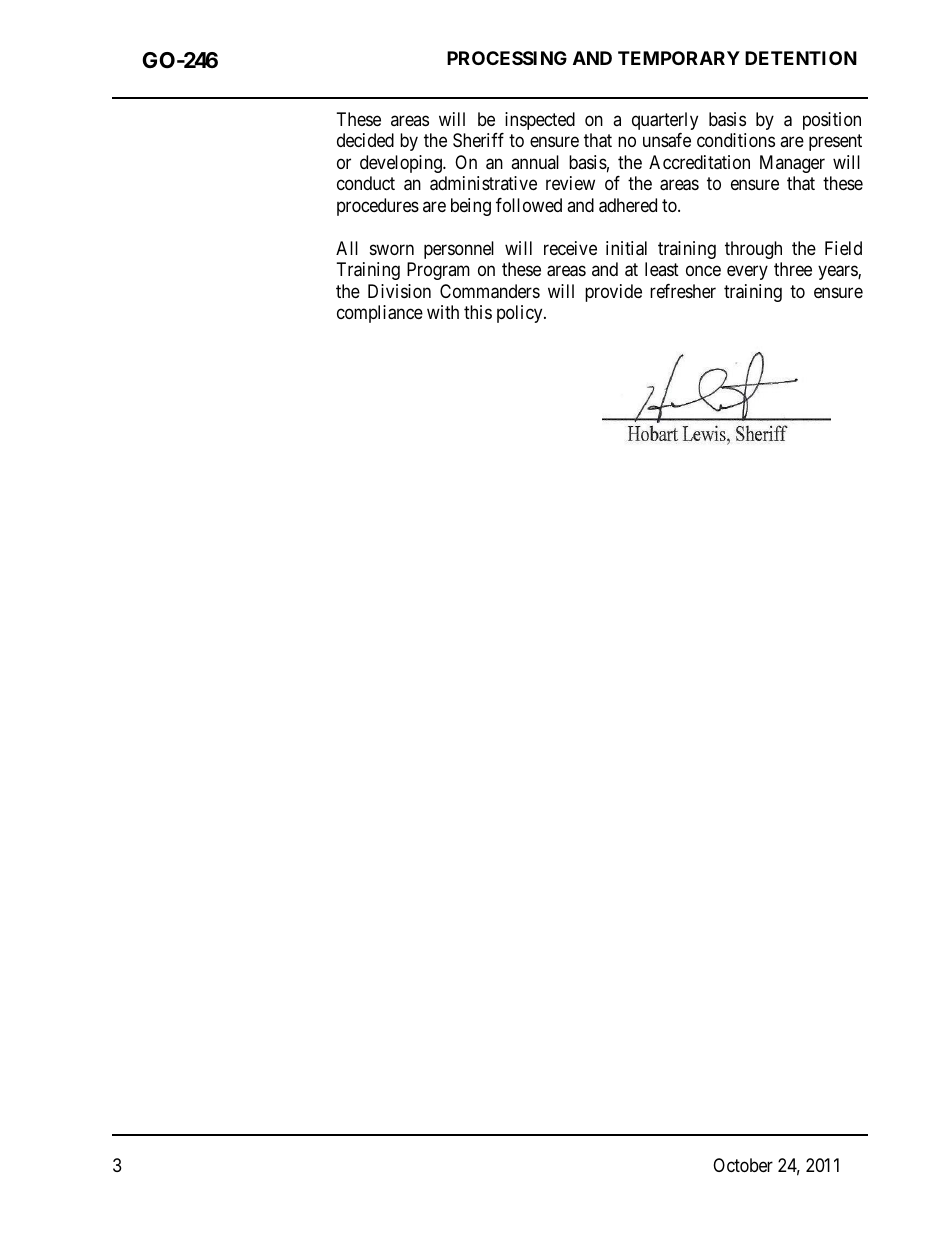  I want to click on provide, so click(613, 293).
